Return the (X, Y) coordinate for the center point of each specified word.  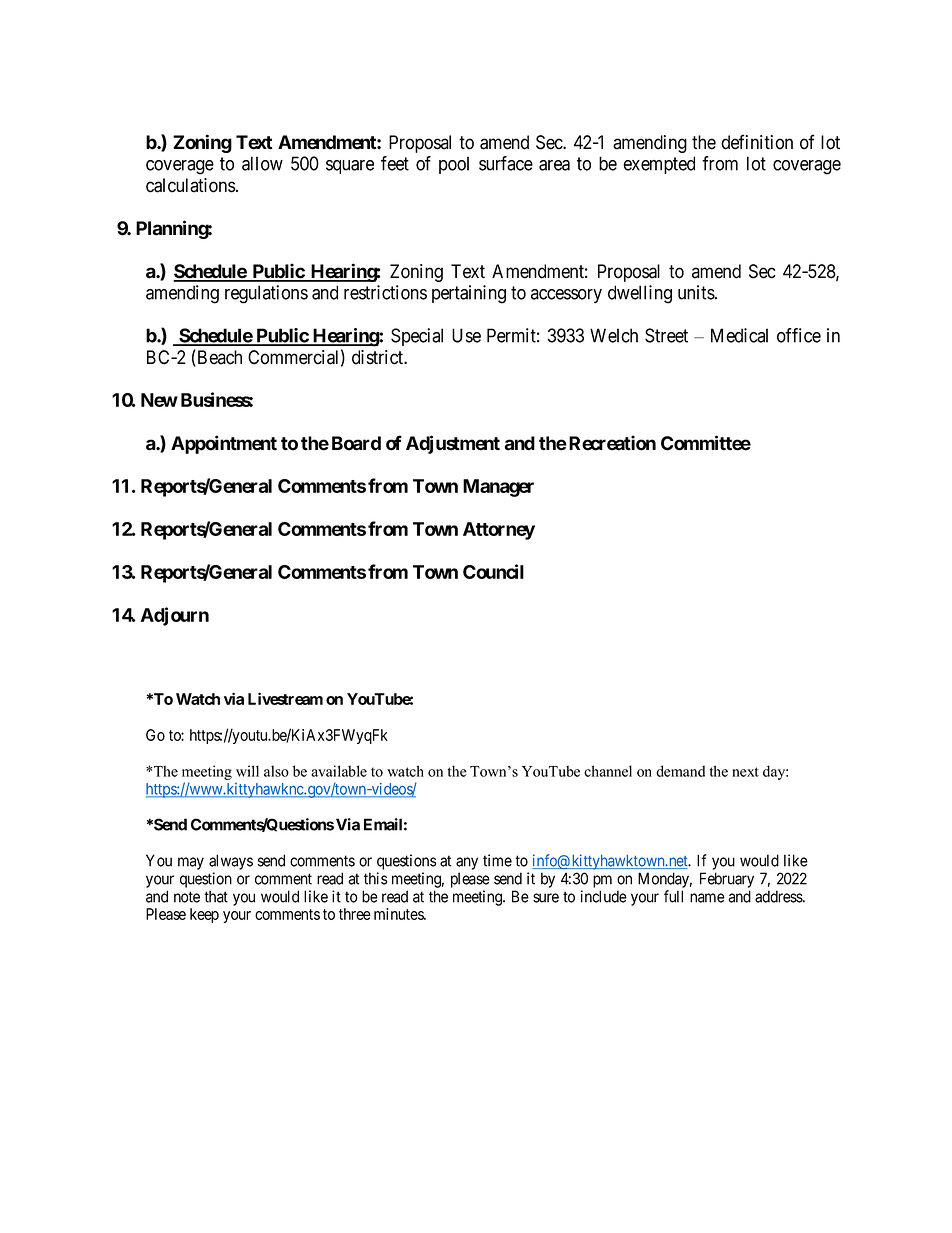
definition (757, 142)
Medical (739, 335)
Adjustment (453, 444)
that (216, 896)
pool (454, 165)
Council (493, 571)
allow (262, 163)
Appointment (224, 444)
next (745, 772)
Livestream (285, 698)
